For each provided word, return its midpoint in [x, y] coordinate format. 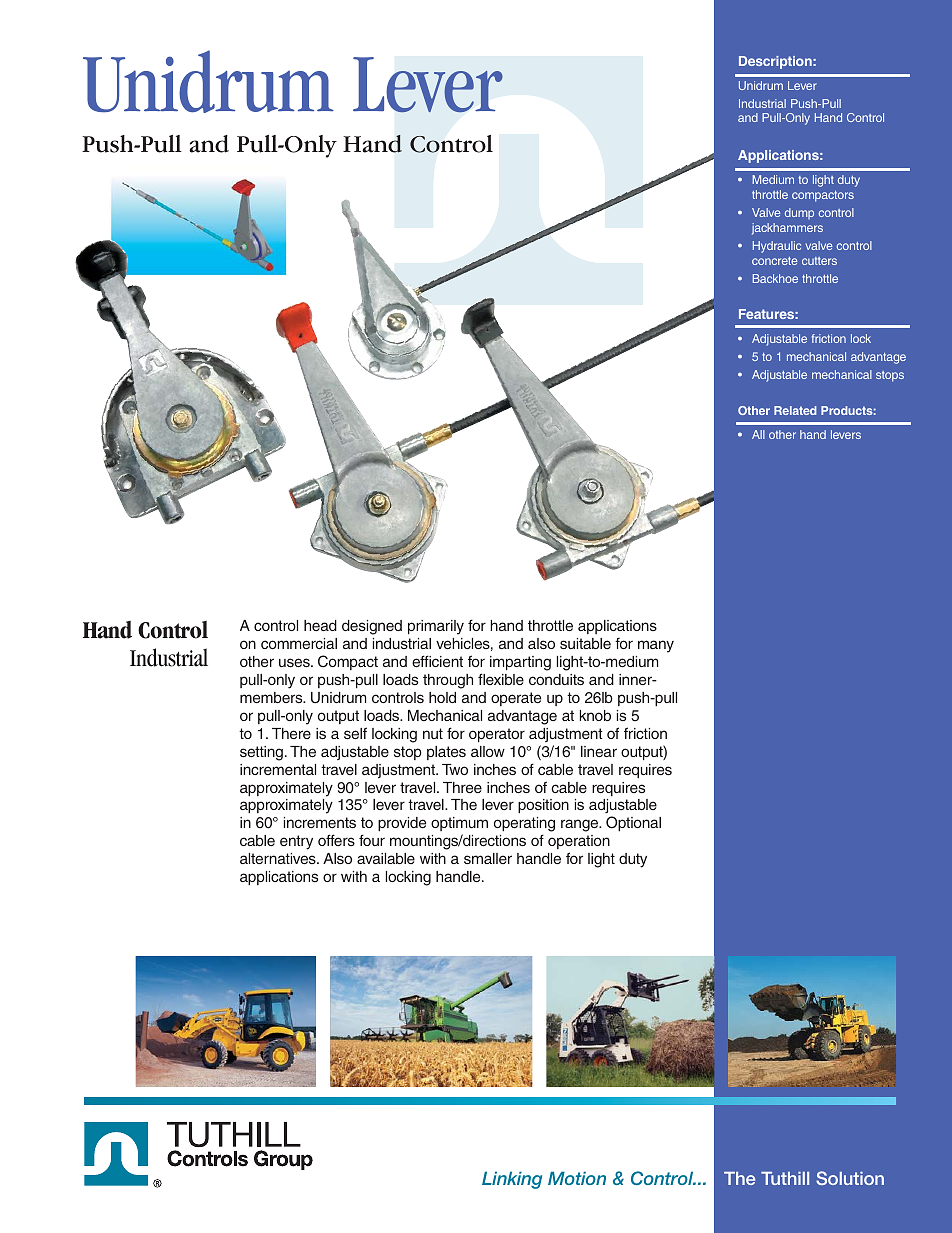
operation [579, 842]
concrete [774, 261]
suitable [585, 643]
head [320, 625]
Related [795, 410]
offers [336, 840]
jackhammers [787, 229]
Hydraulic [777, 247]
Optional [633, 823]
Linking [512, 1180]
